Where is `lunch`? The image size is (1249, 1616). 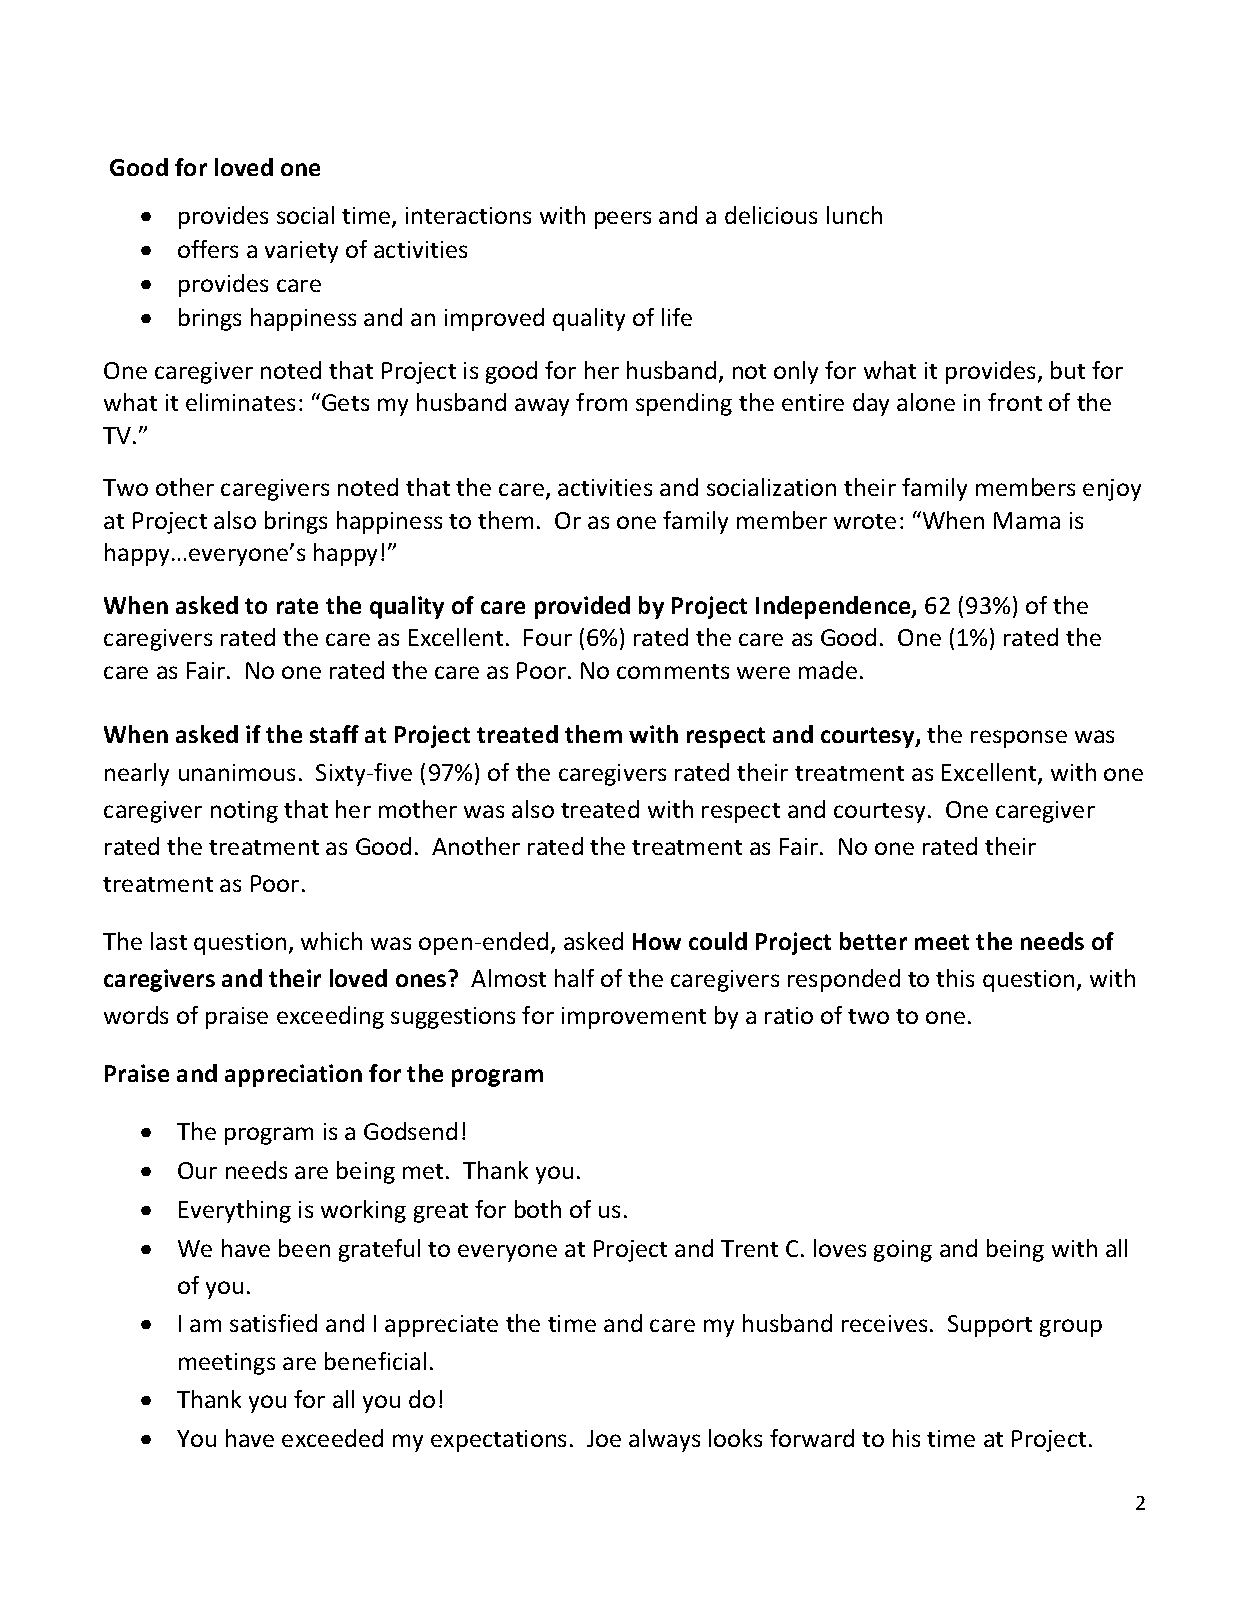
lunch is located at coordinates (854, 215).
